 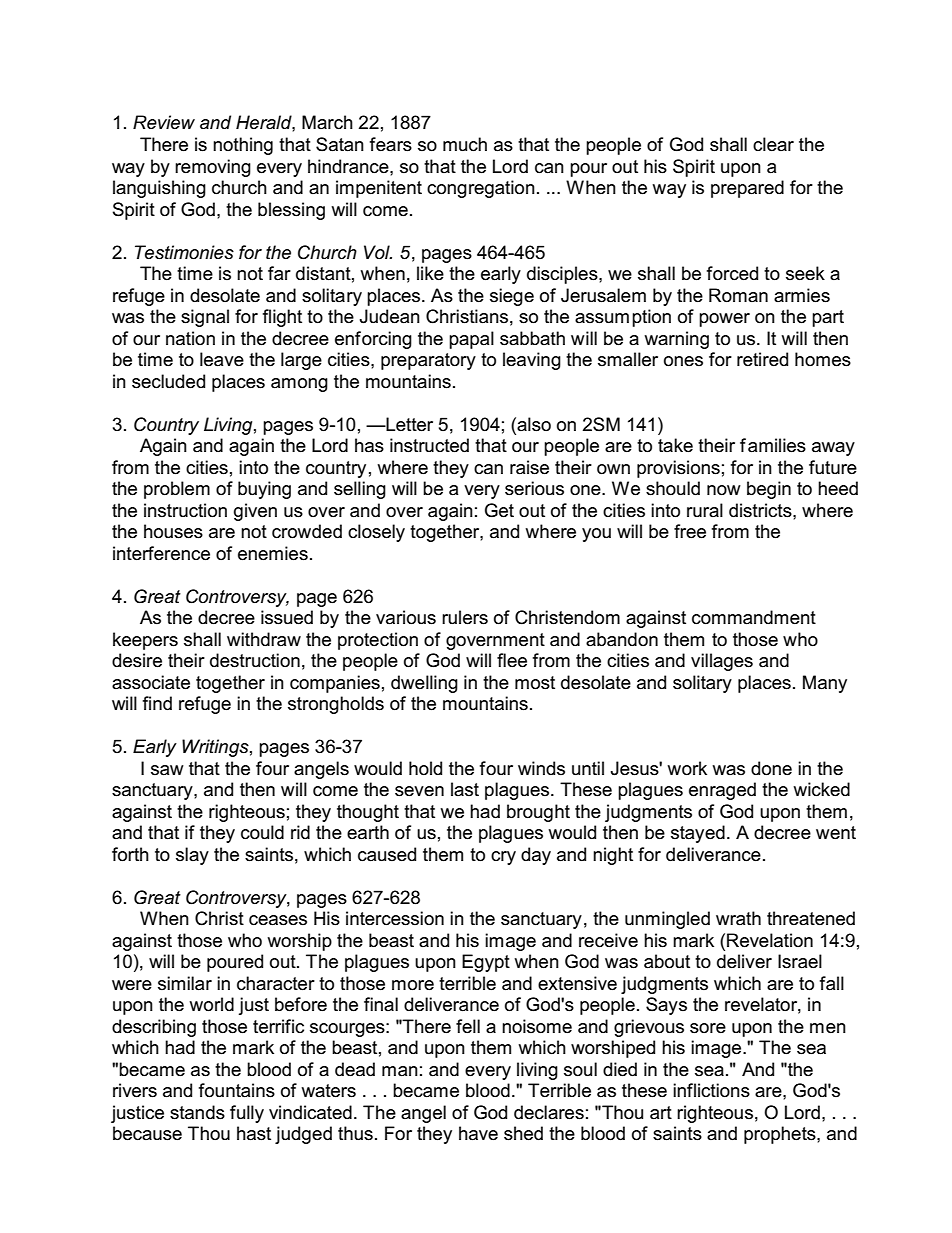 What do you see at coordinates (465, 617) in the screenshot?
I see `rulers` at bounding box center [465, 617].
